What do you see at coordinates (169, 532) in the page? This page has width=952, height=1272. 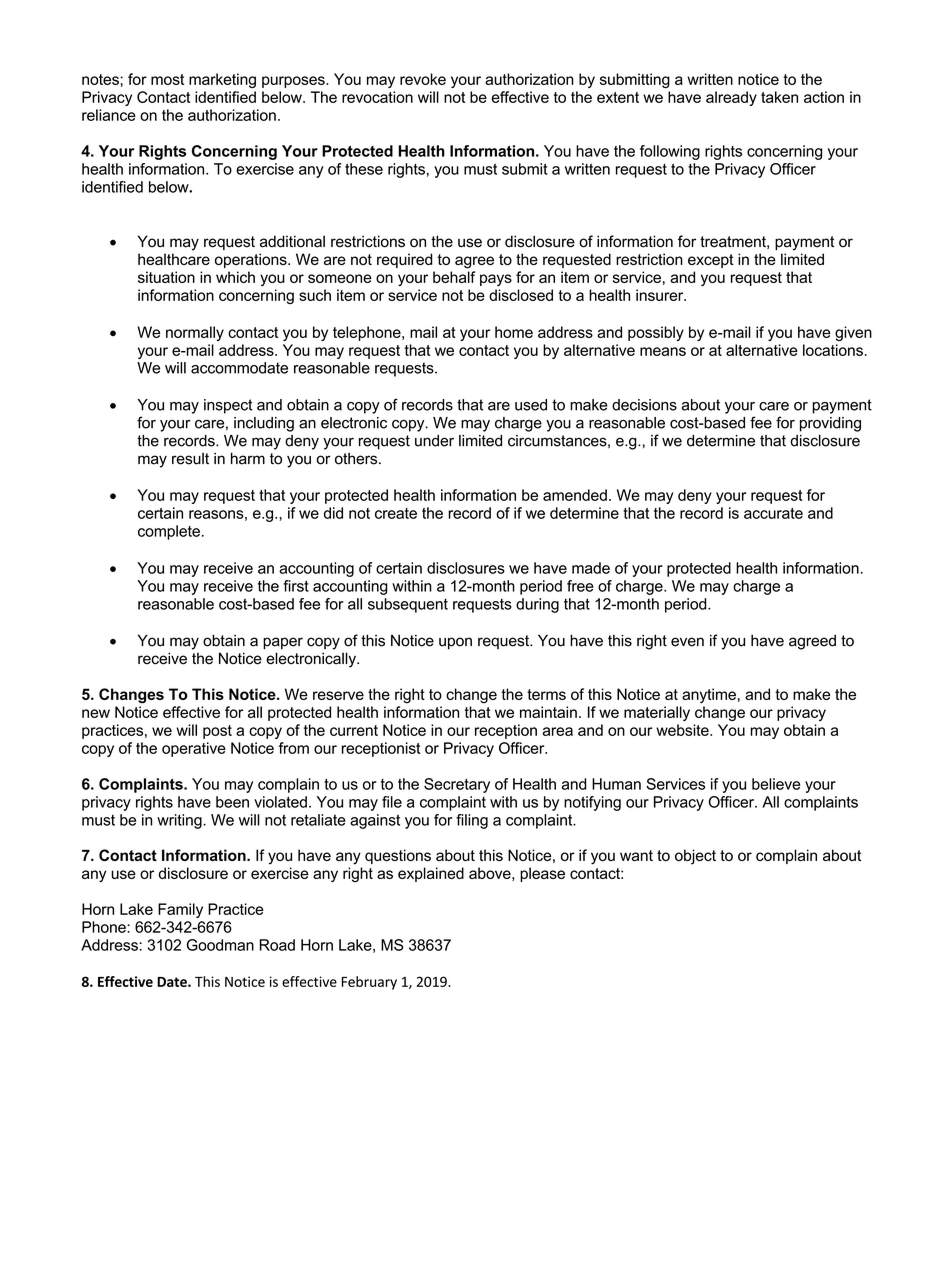 I see `complete` at bounding box center [169, 532].
